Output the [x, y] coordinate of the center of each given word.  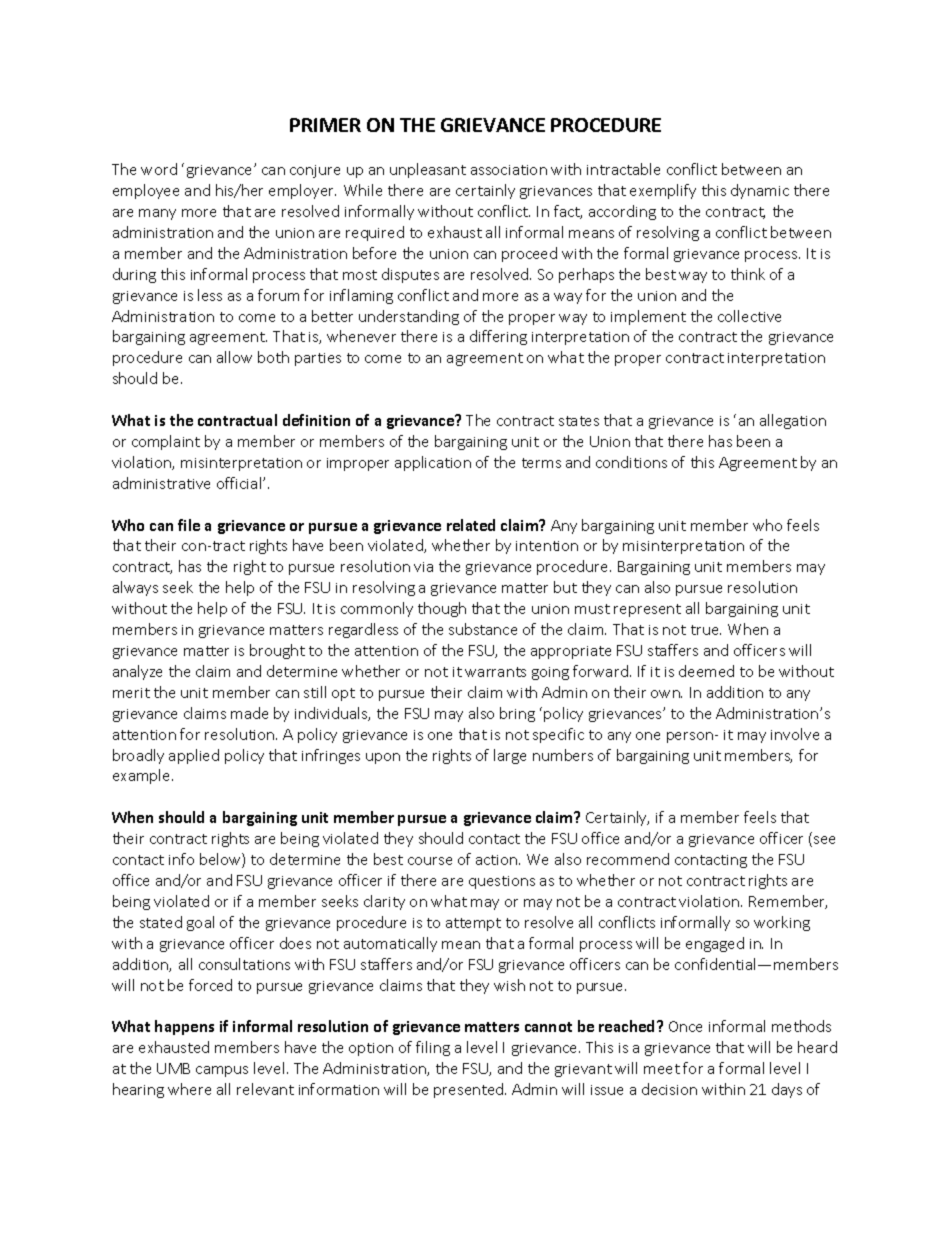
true [706, 630]
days [787, 1090]
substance [483, 629]
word [159, 169]
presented [470, 1090]
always [135, 588]
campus [222, 1071]
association [509, 170]
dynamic [760, 191]
